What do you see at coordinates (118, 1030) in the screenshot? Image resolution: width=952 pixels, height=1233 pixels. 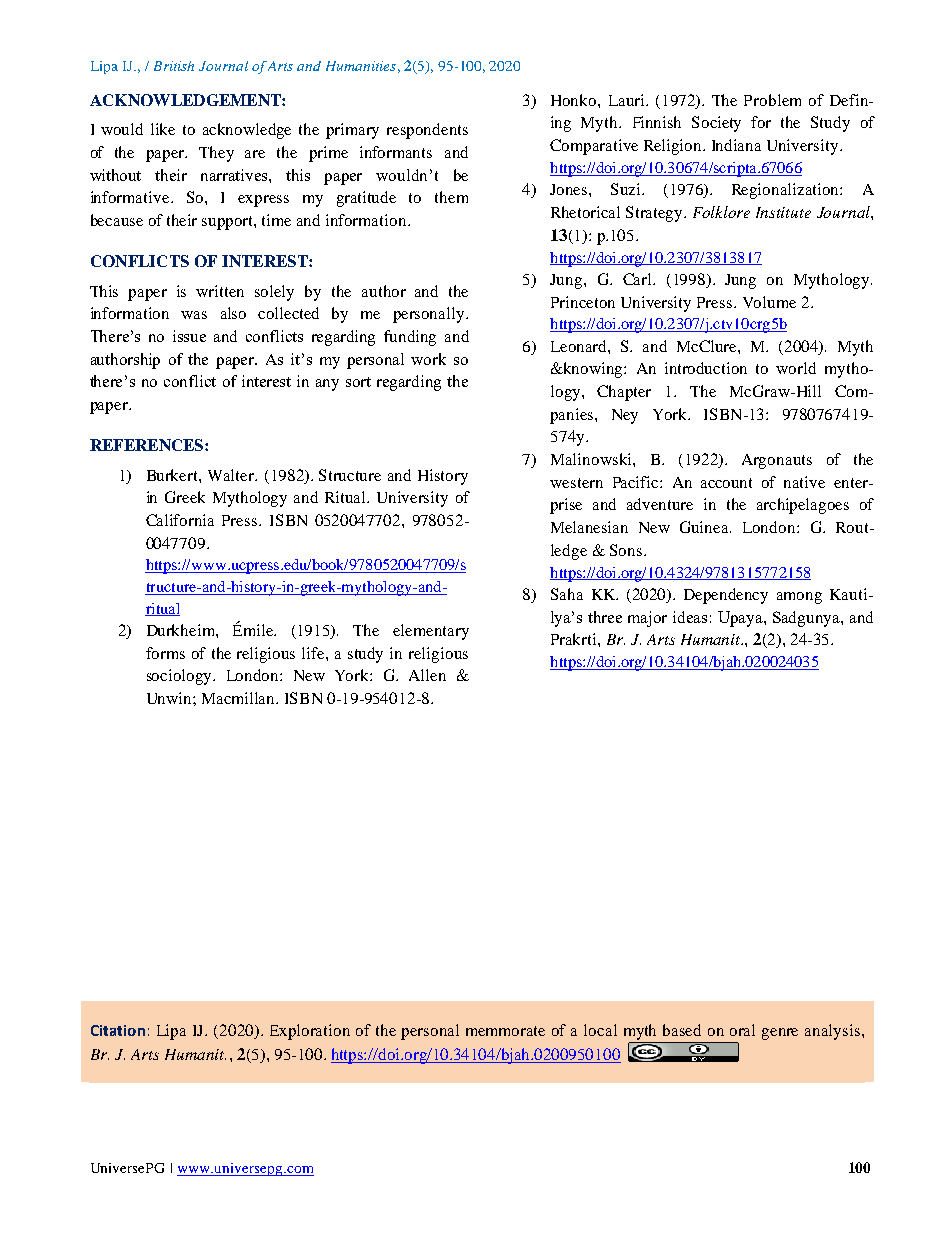 I see `Citation` at bounding box center [118, 1030].
